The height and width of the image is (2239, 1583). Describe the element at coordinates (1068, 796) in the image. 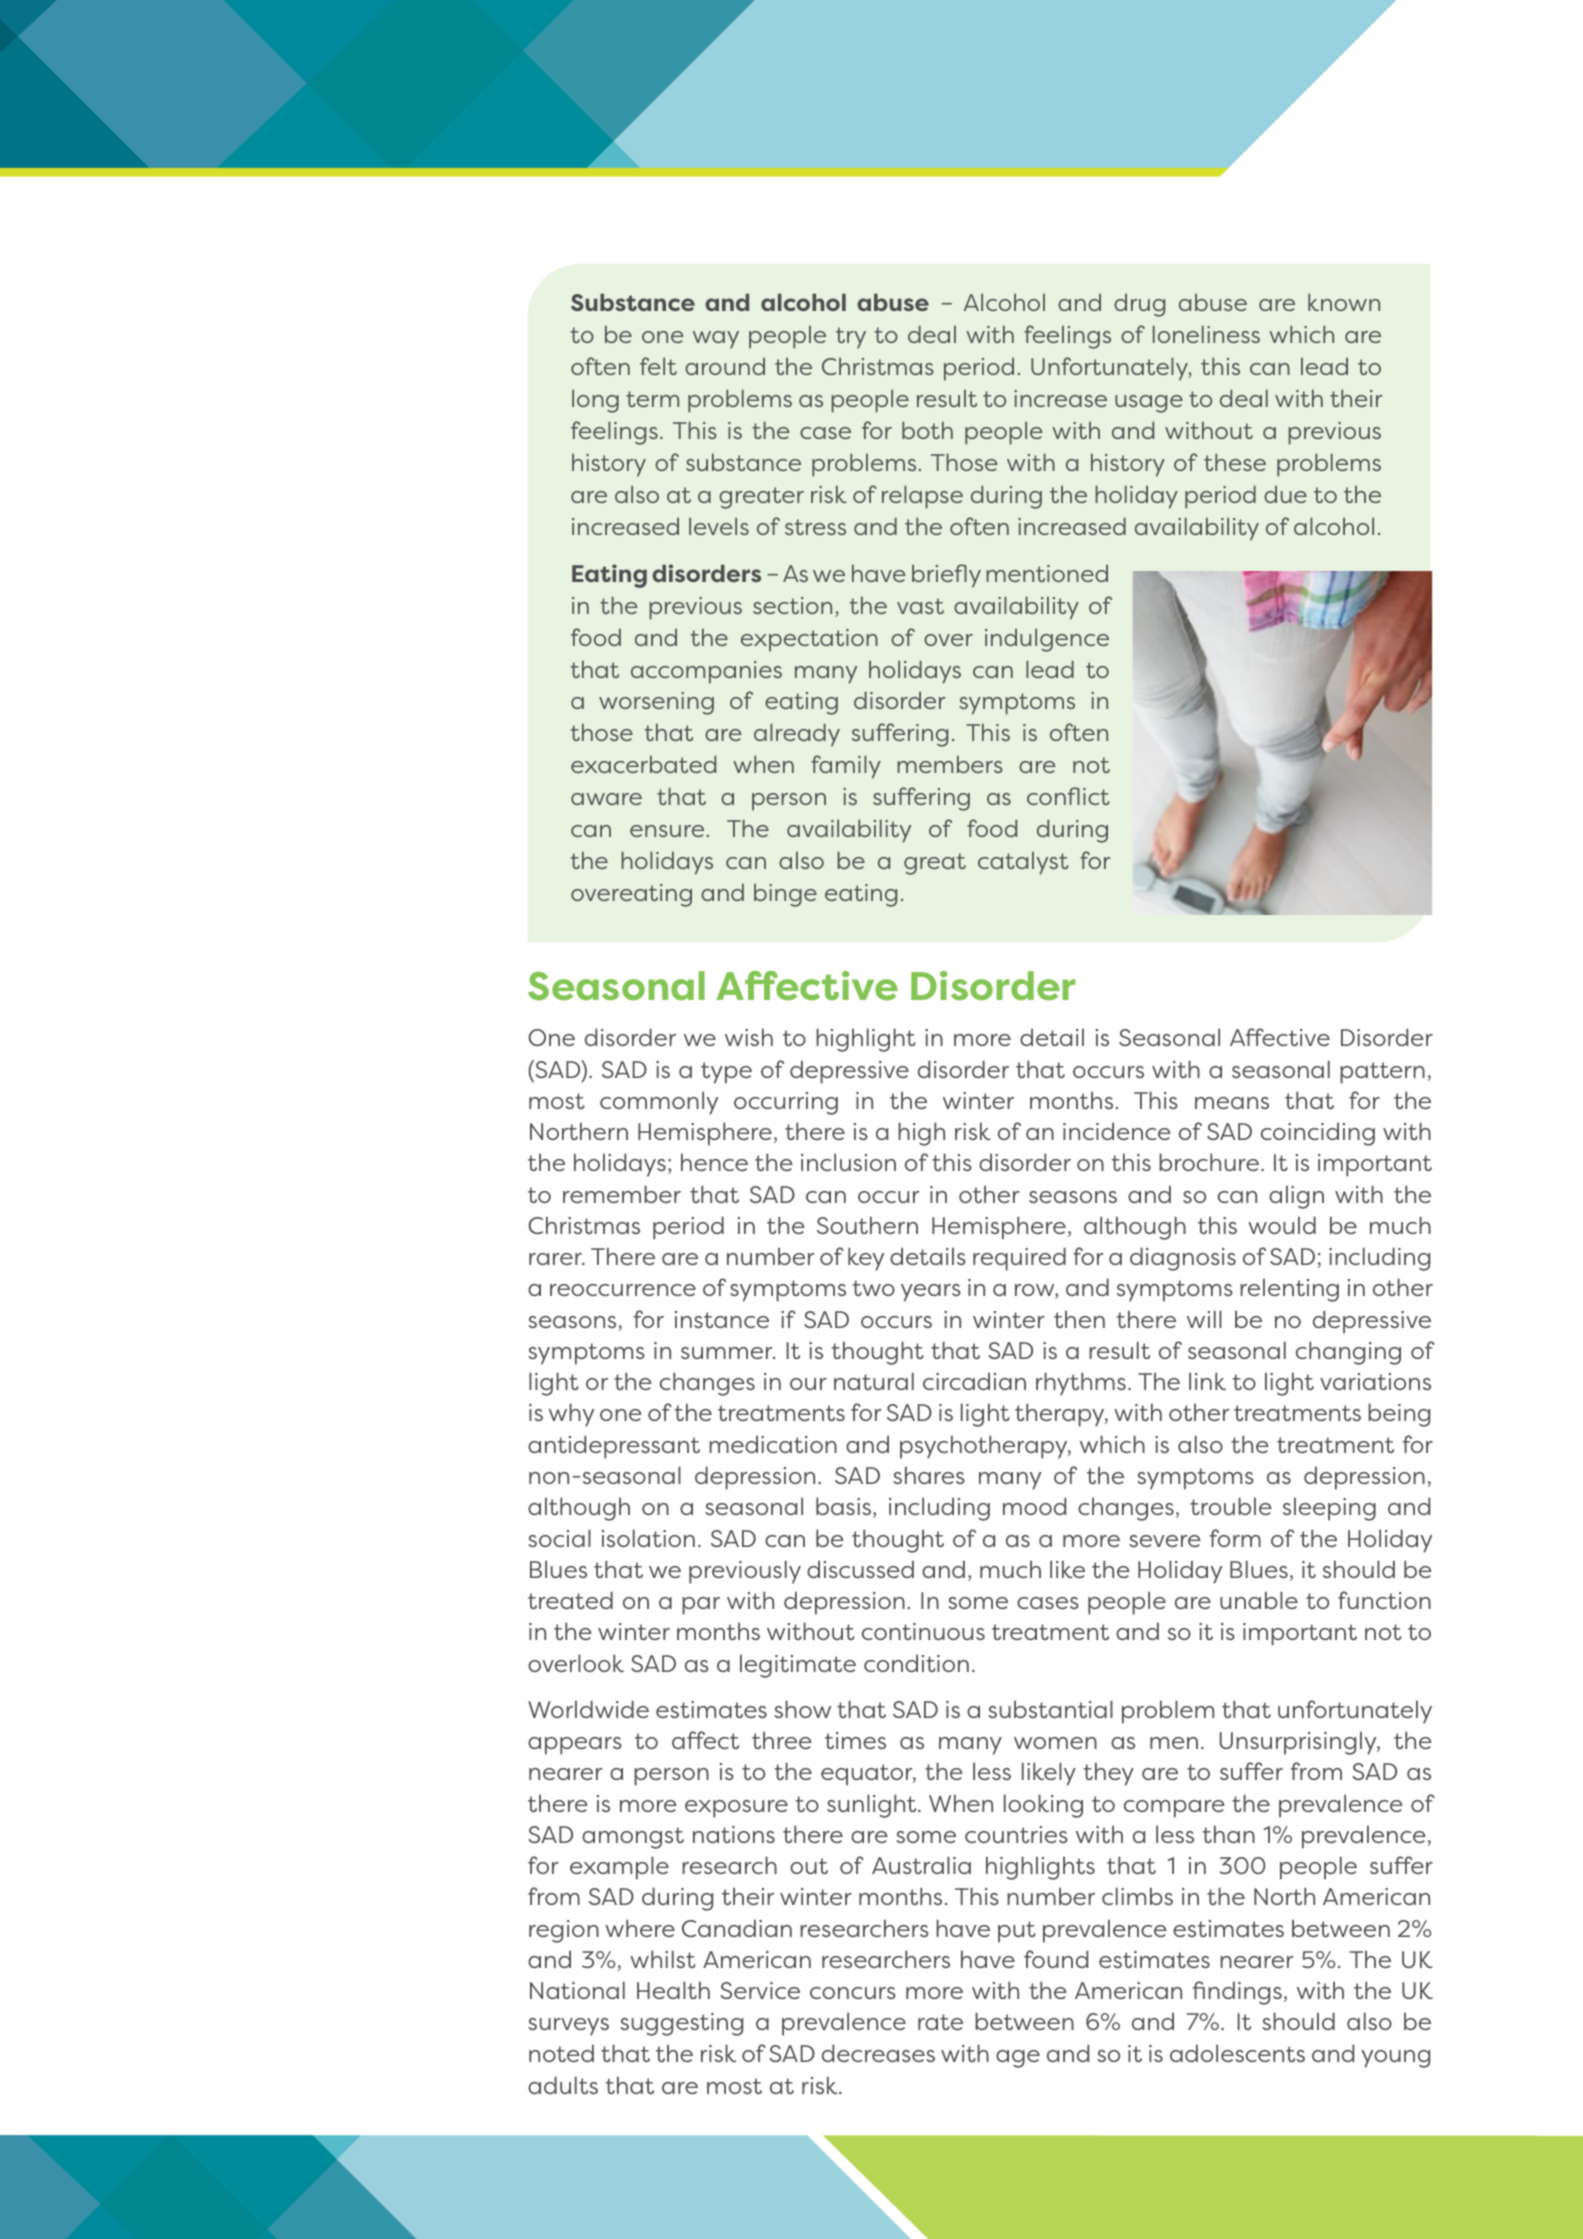

I see `conflict` at that location.
